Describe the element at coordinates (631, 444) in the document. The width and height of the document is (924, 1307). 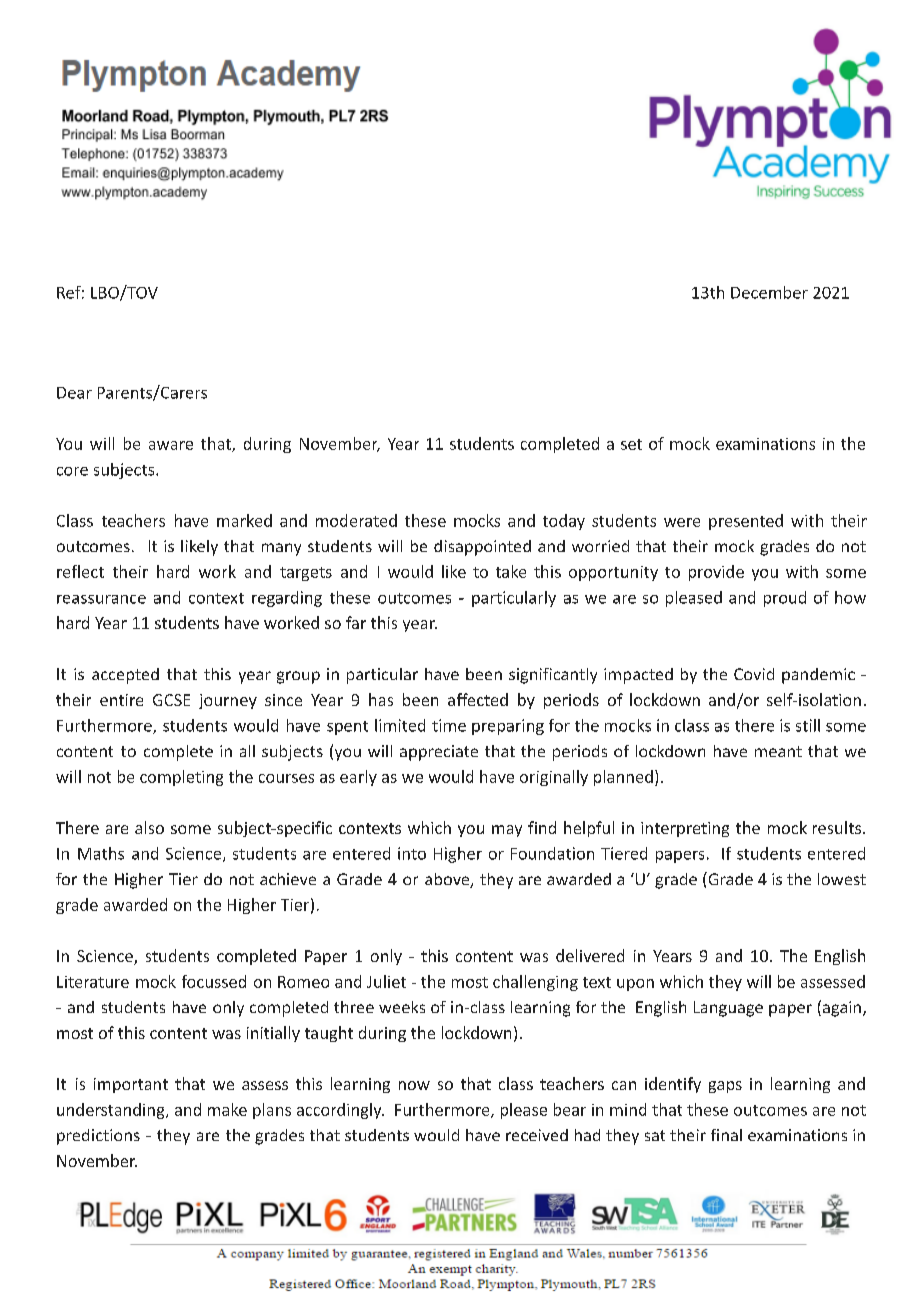
I see `set` at that location.
